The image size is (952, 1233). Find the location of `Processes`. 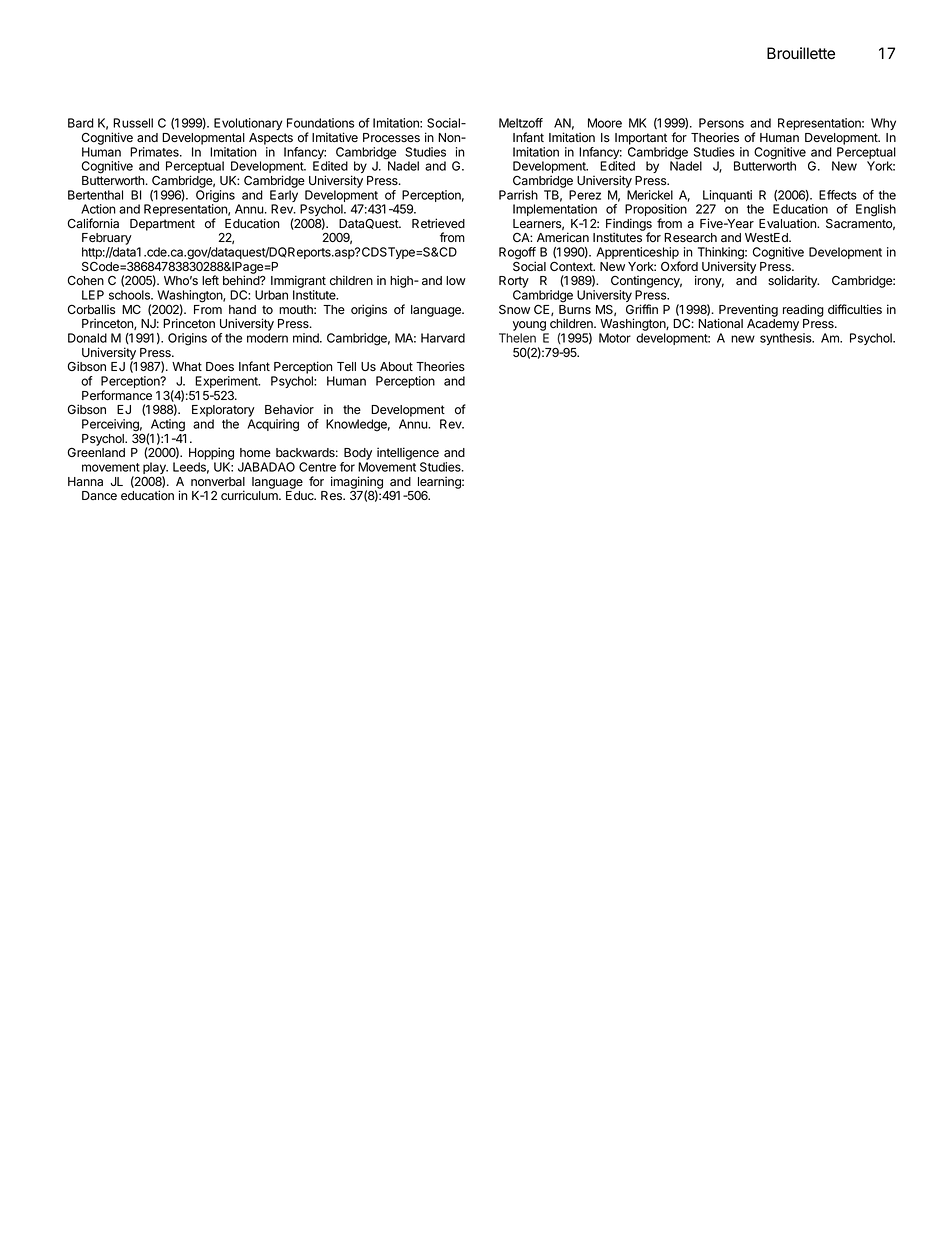

Processes is located at coordinates (391, 137).
